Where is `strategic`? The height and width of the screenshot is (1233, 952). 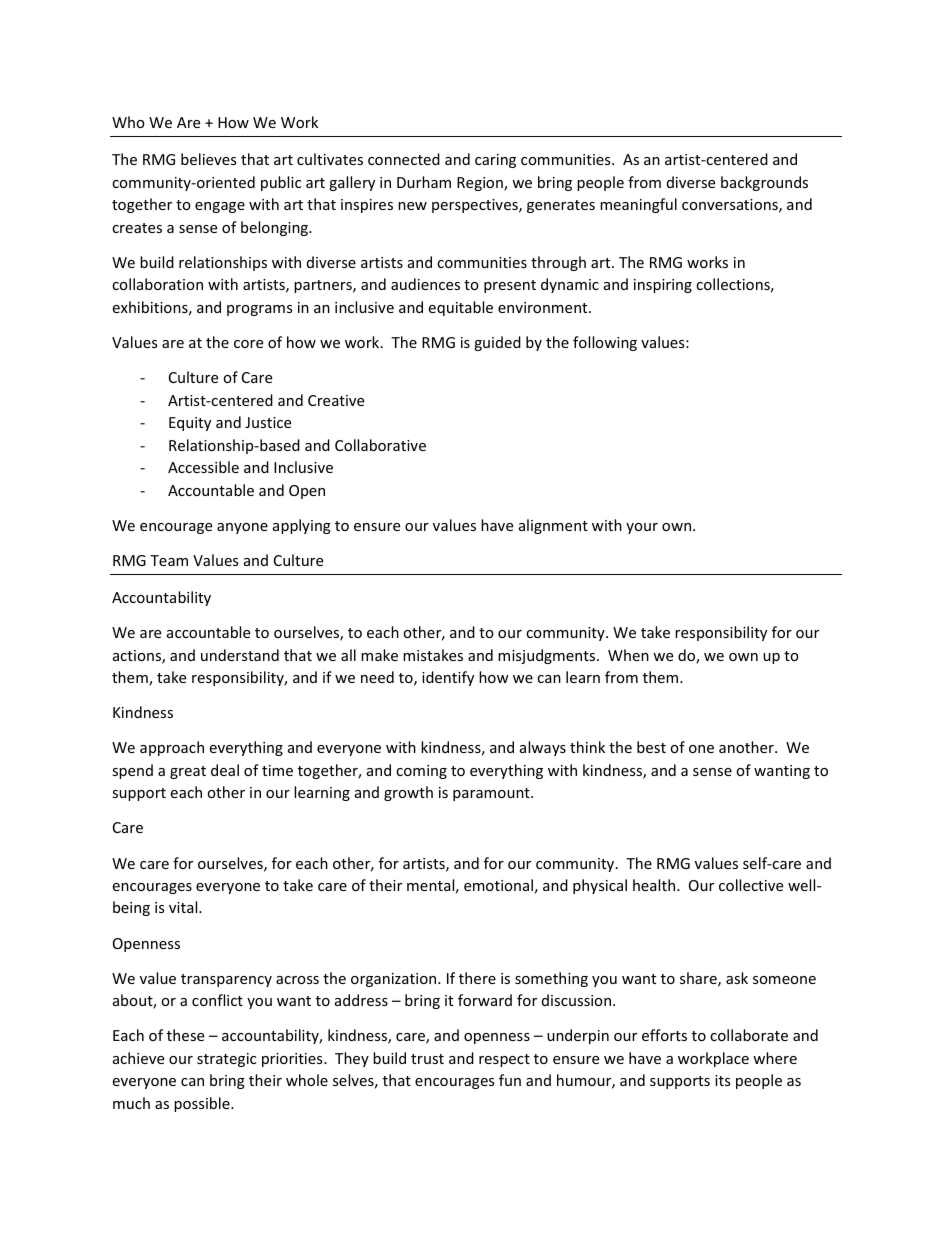
strategic is located at coordinates (226, 1060).
